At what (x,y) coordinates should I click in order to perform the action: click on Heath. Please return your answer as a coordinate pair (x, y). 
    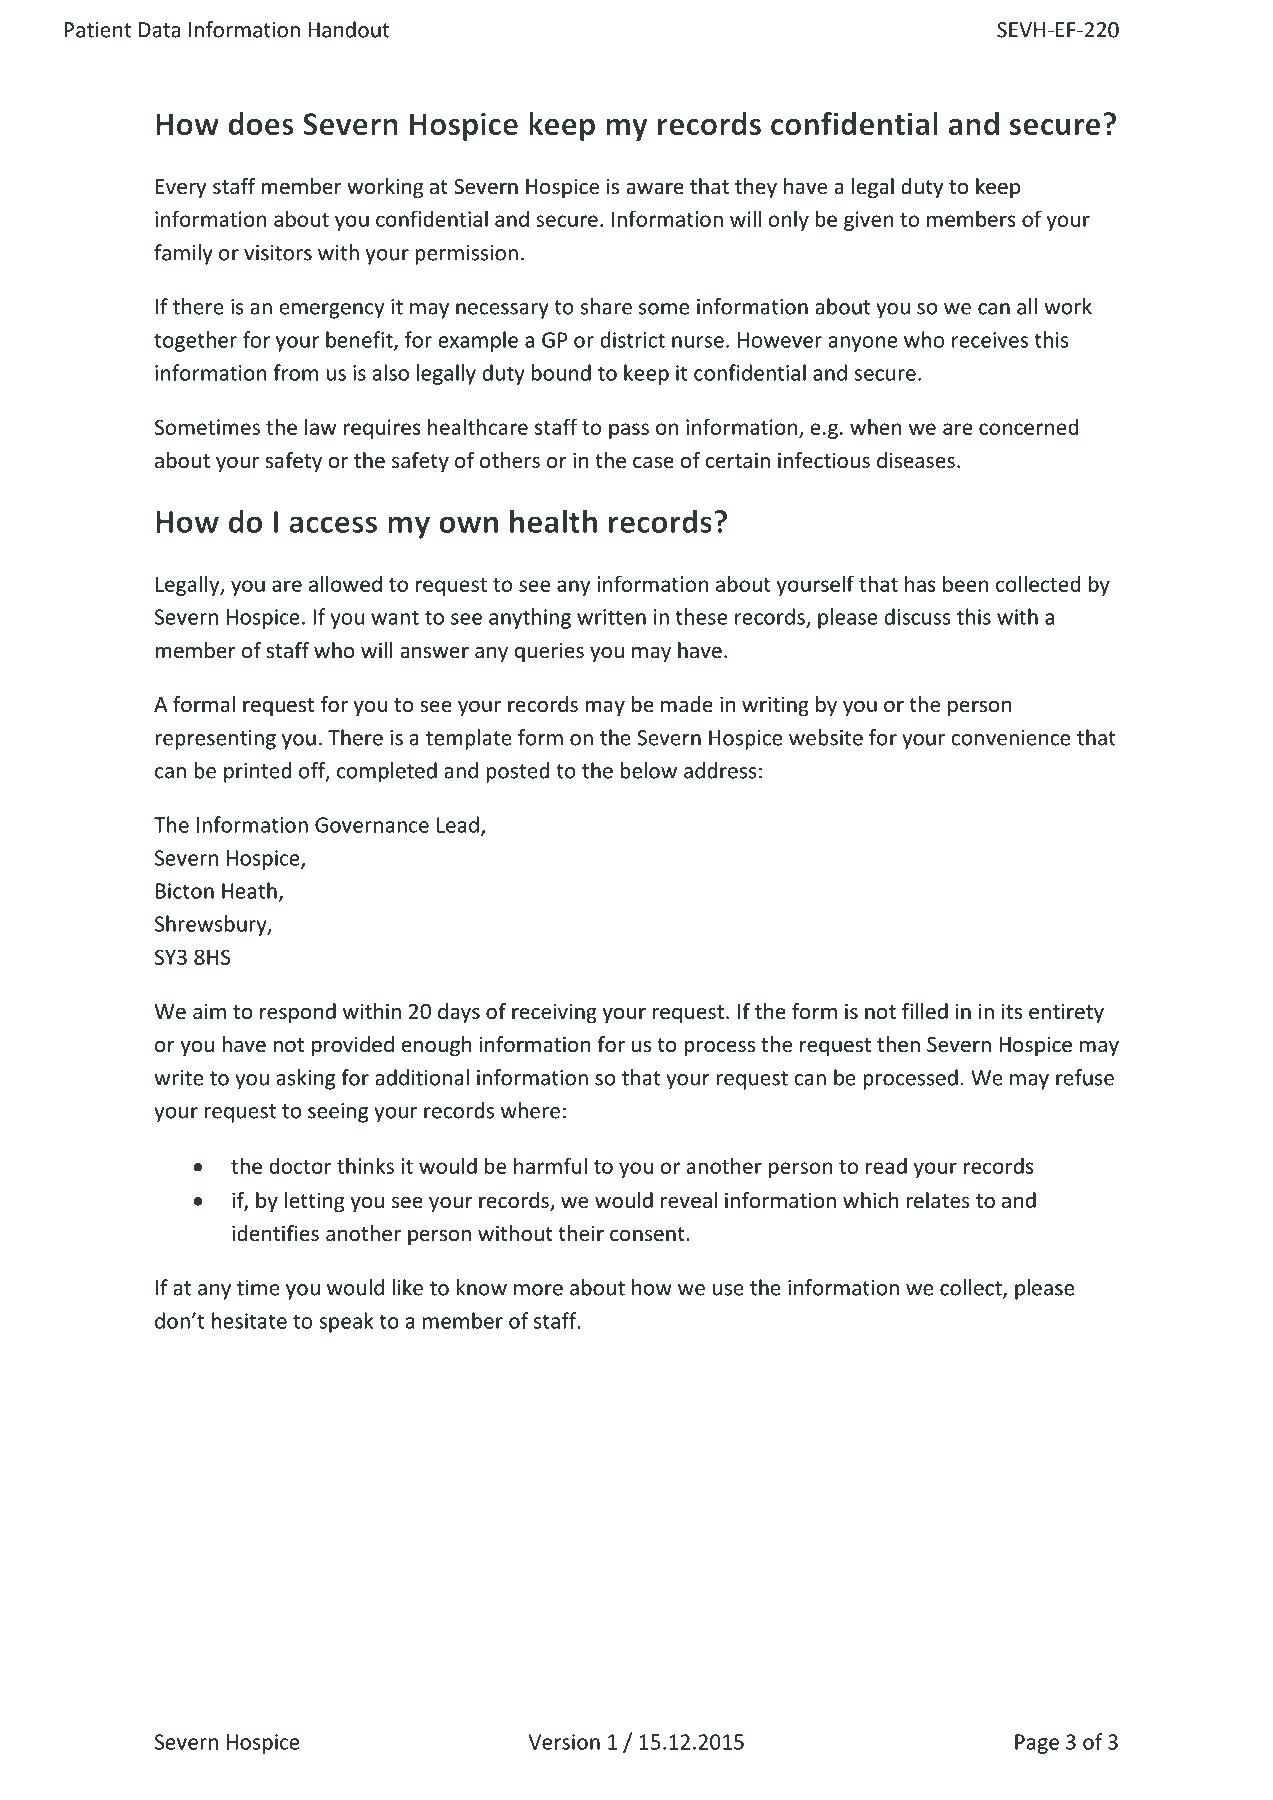
    Looking at the image, I should click on (249, 890).
